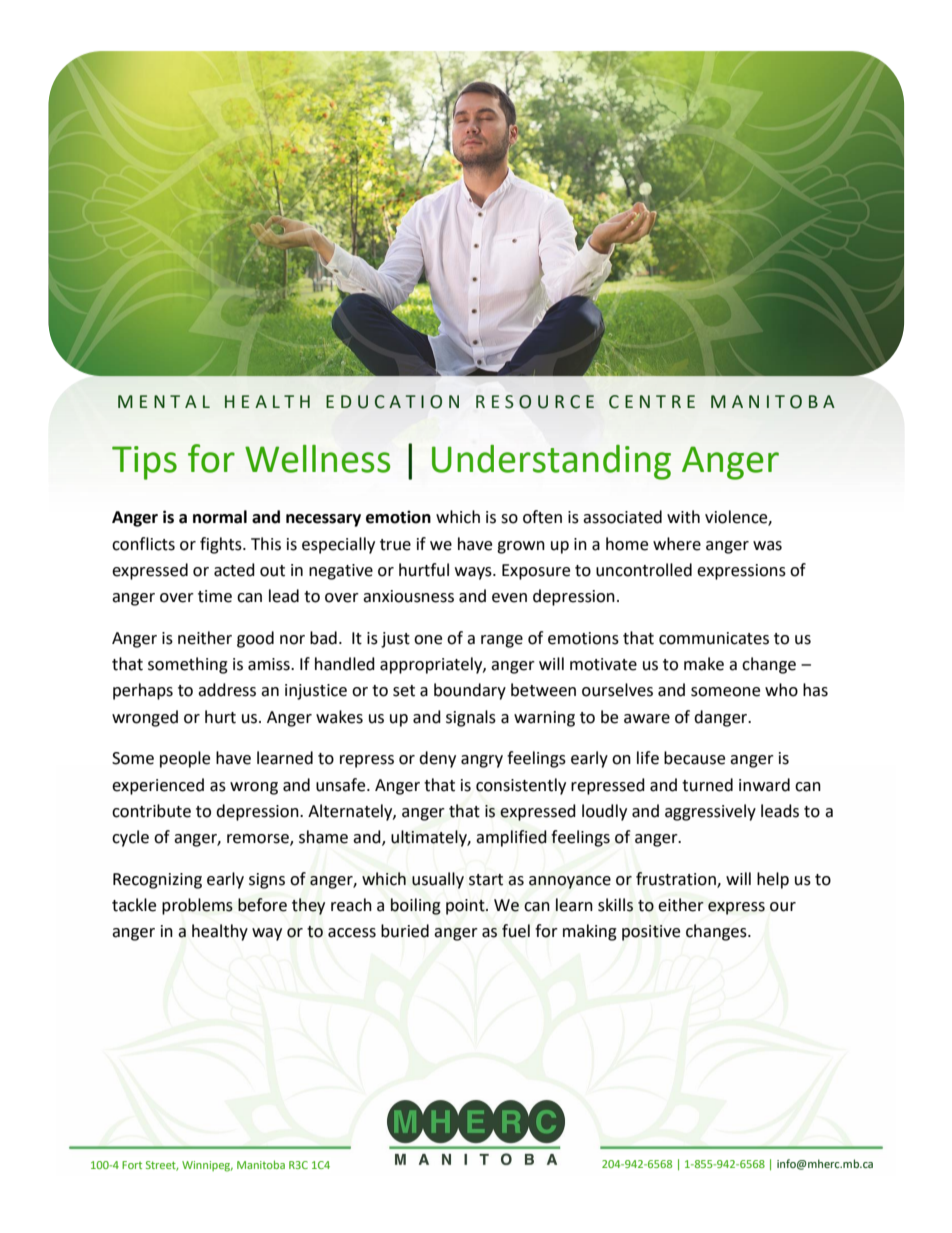 The width and height of the image is (952, 1233). What do you see at coordinates (151, 811) in the image?
I see `contribute` at bounding box center [151, 811].
